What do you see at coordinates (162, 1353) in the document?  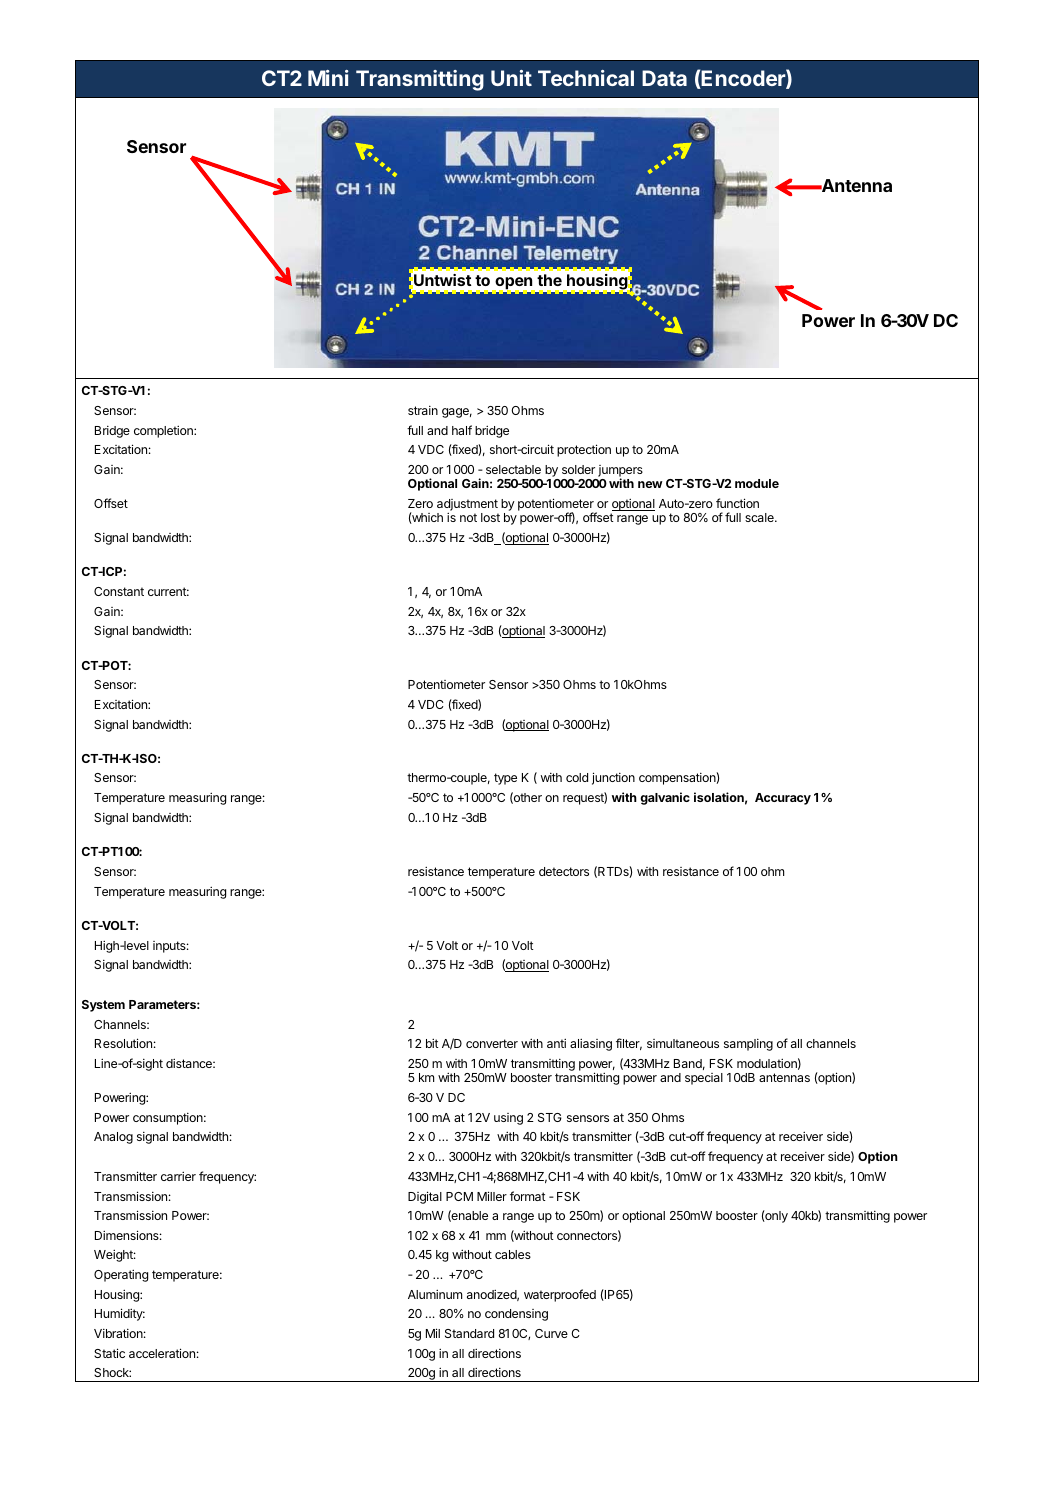 I see `acceleration` at bounding box center [162, 1353].
